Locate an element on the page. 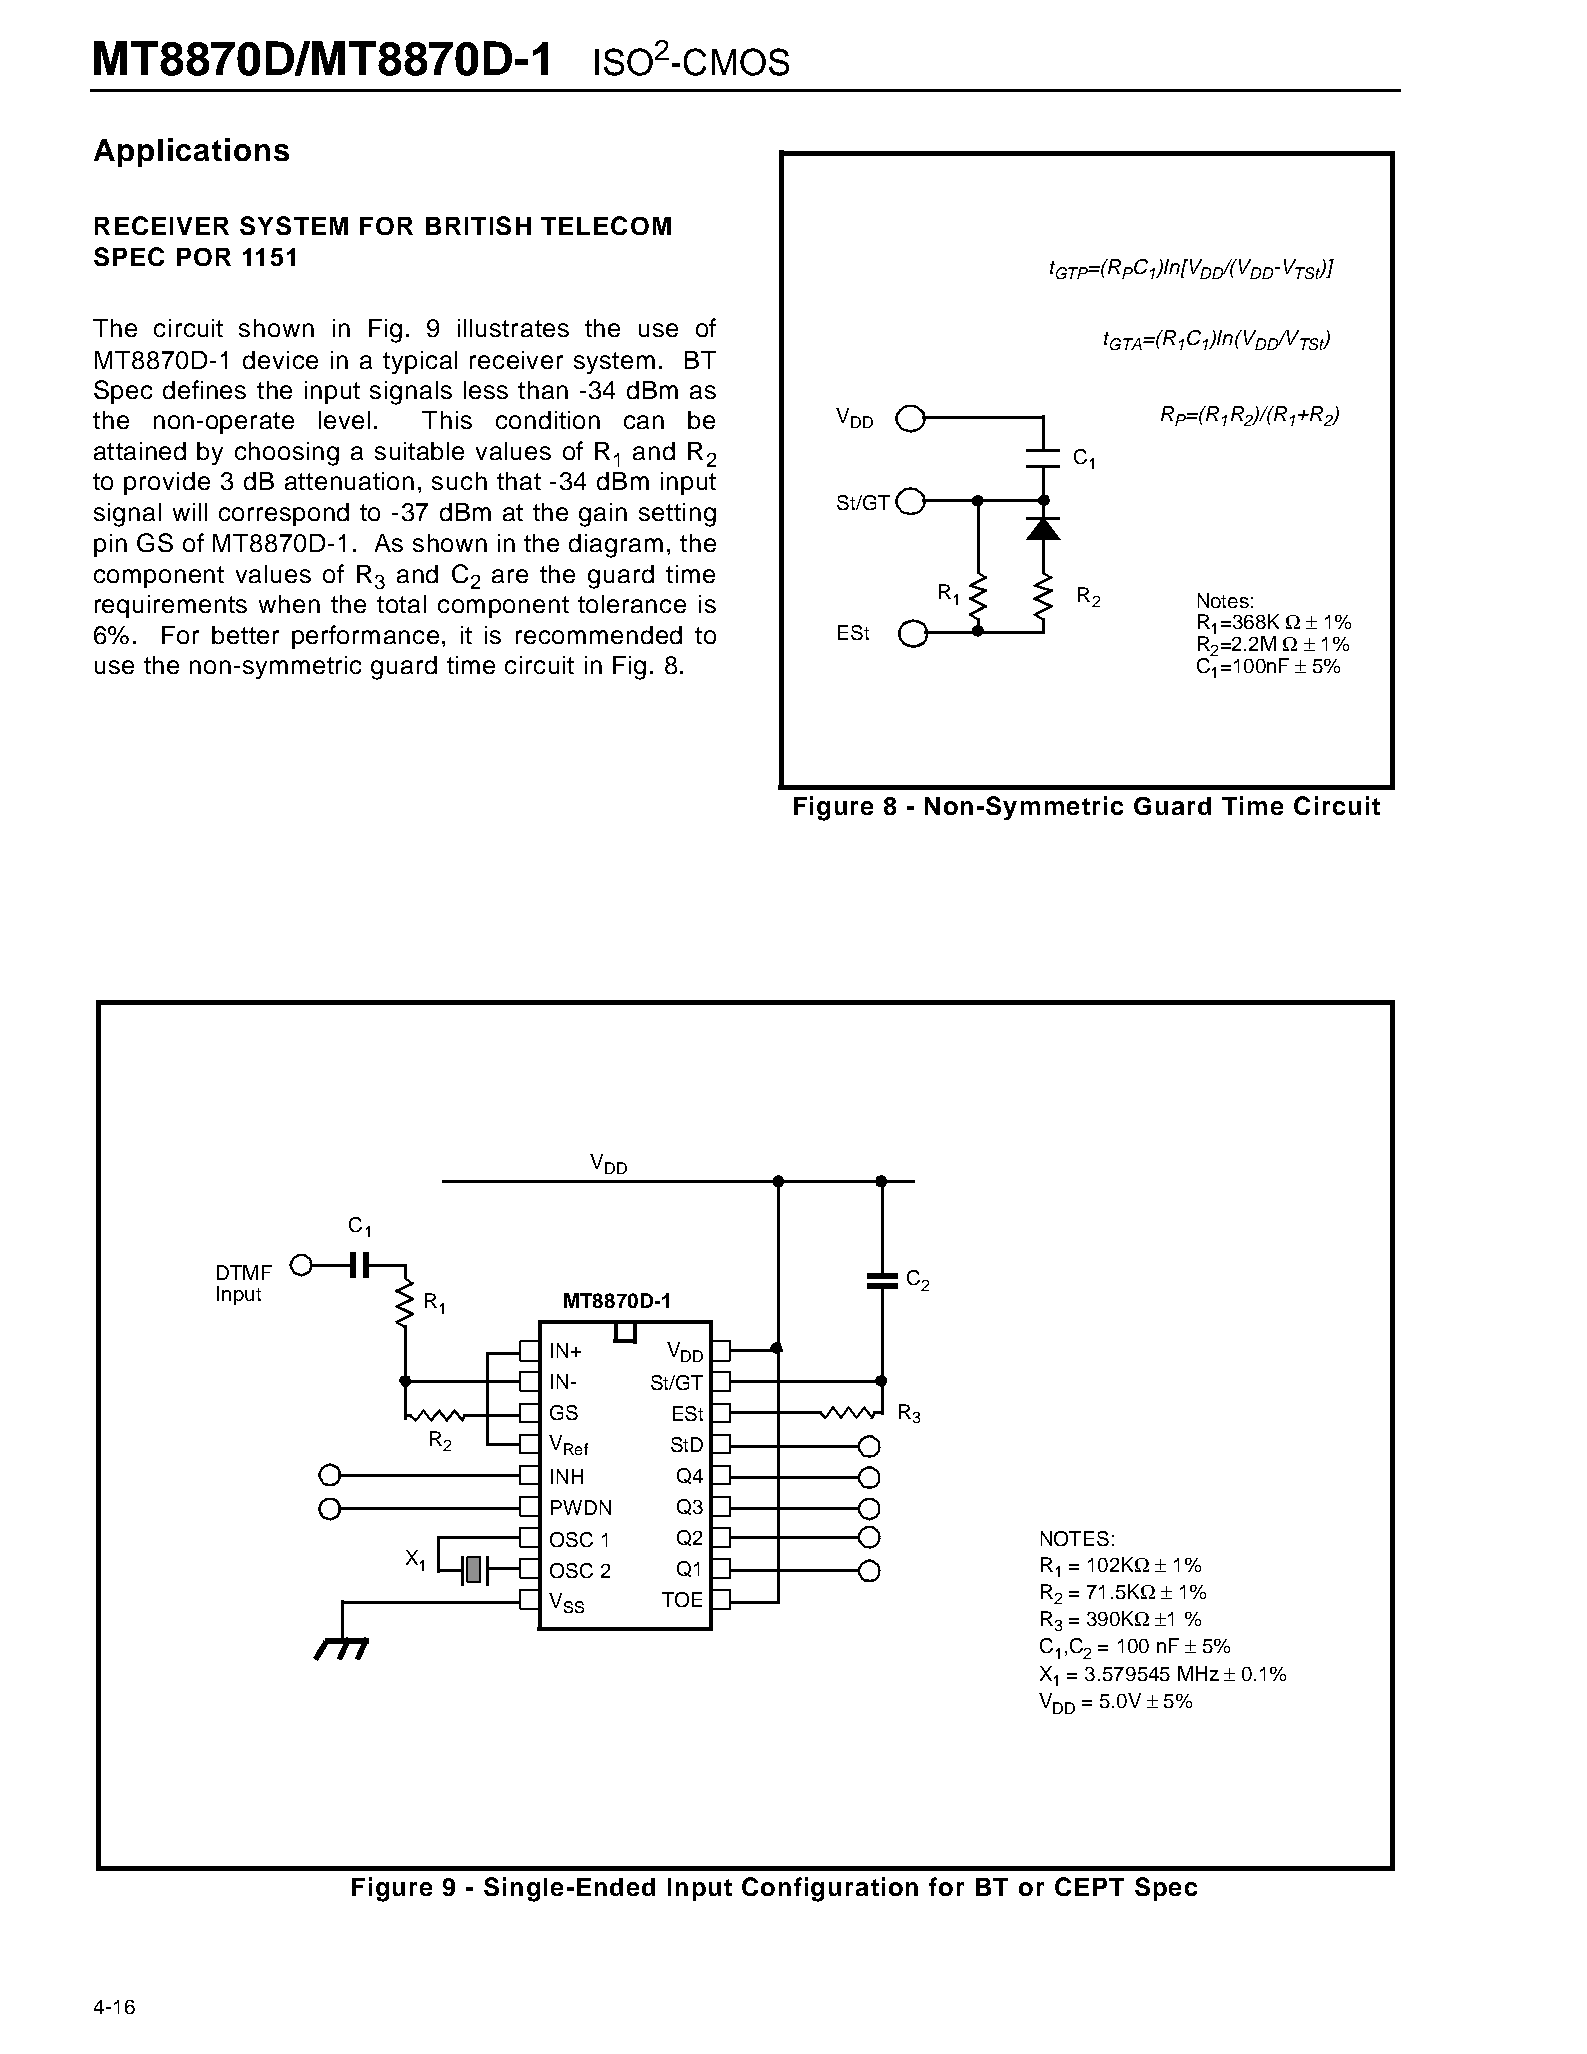 This page has height=2054, width=1587. Configuration is located at coordinates (830, 1889).
